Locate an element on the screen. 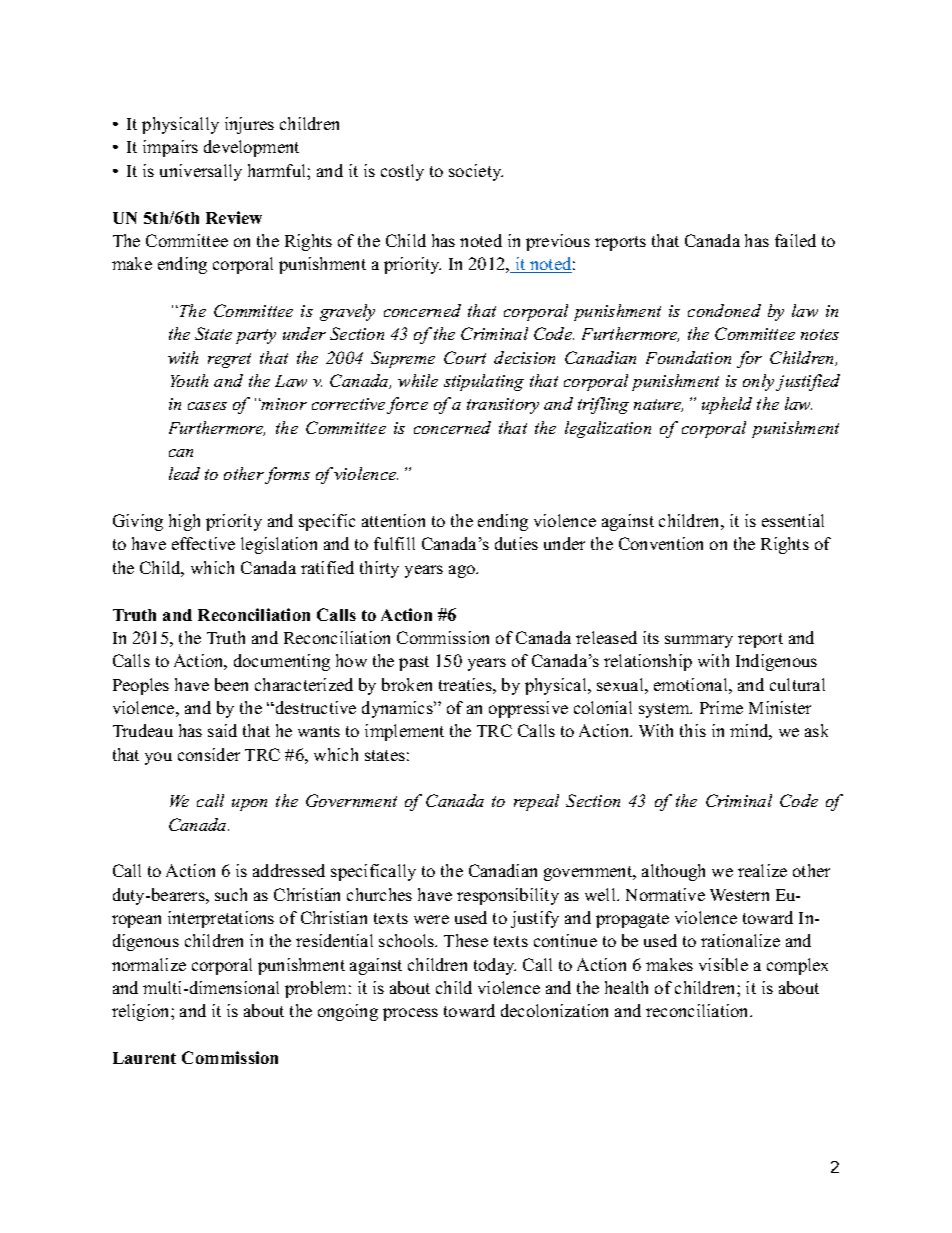 This screenshot has height=1233, width=952. condoned is located at coordinates (724, 310).
